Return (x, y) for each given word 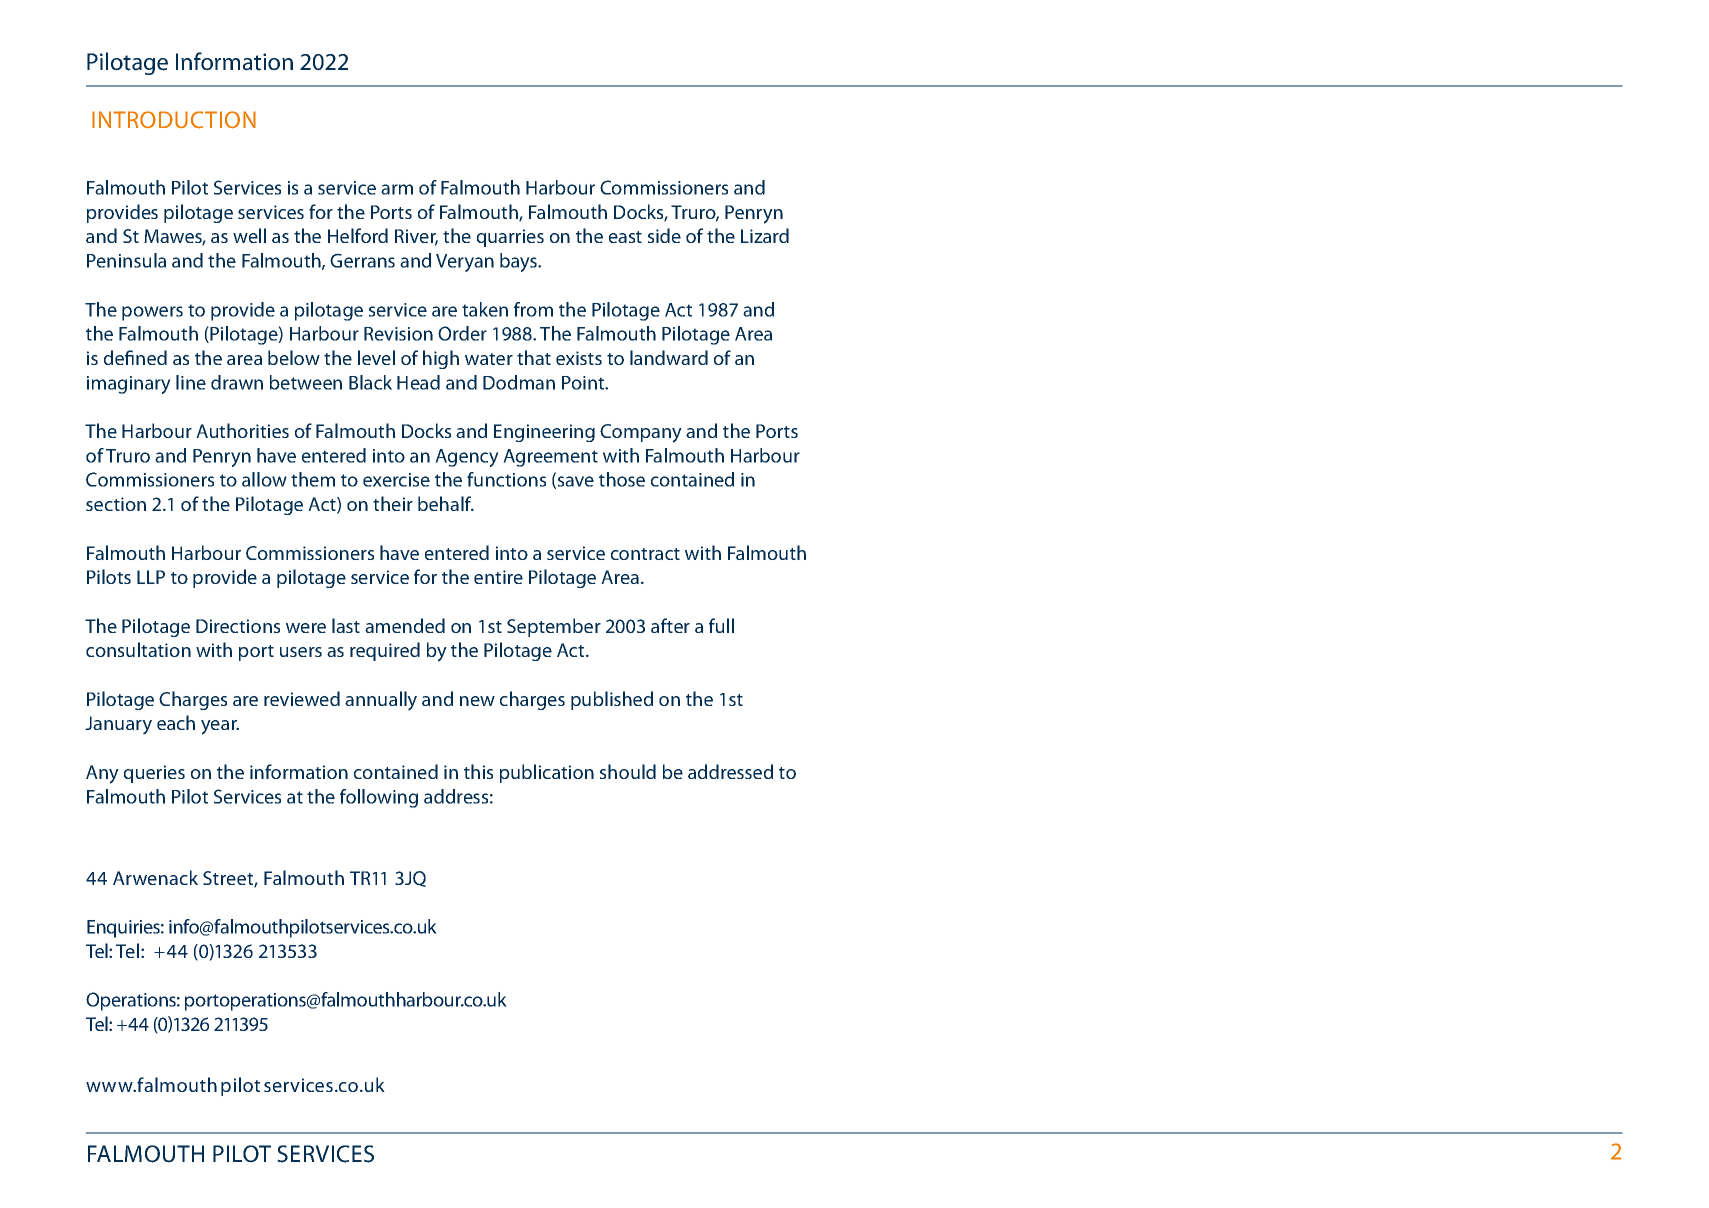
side (664, 235)
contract (645, 554)
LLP (151, 577)
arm (397, 189)
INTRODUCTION (174, 120)
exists (579, 358)
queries (154, 774)
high (441, 359)
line (191, 382)
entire (498, 577)
